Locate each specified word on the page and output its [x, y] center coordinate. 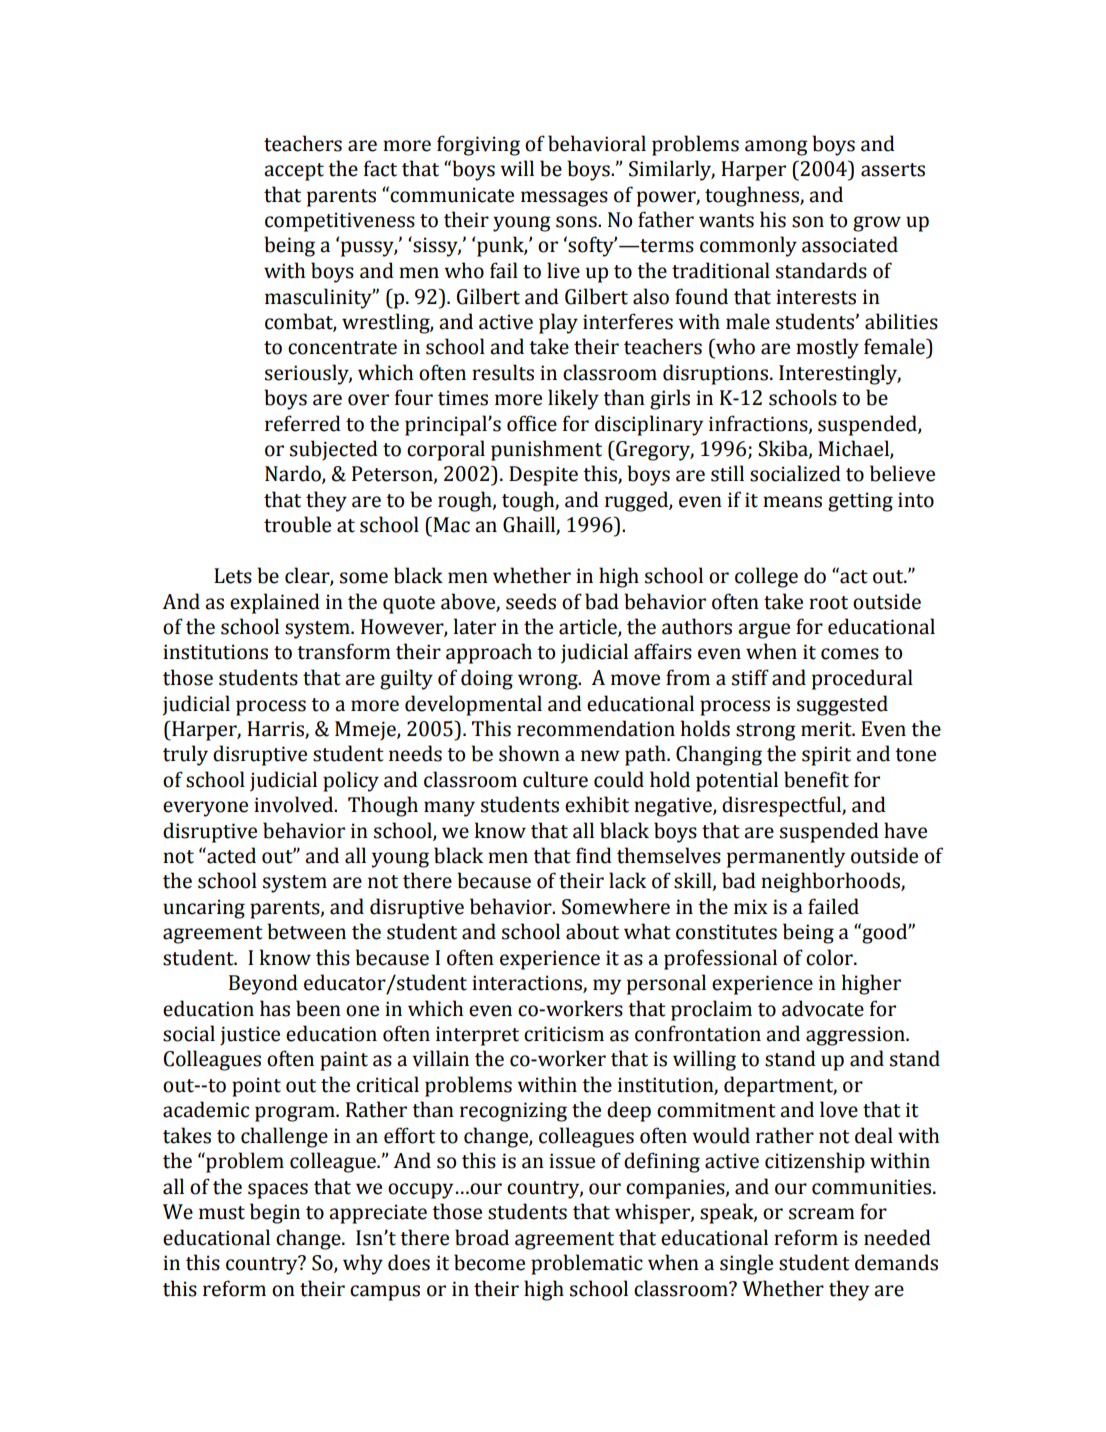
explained [275, 603]
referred [303, 423]
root [828, 603]
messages [564, 199]
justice [250, 1035]
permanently [786, 857]
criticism [564, 1034]
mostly [827, 348]
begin [275, 1213]
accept [294, 172]
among [776, 148]
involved [295, 804]
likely [573, 399]
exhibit [597, 804]
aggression [856, 1036]
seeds [531, 601]
